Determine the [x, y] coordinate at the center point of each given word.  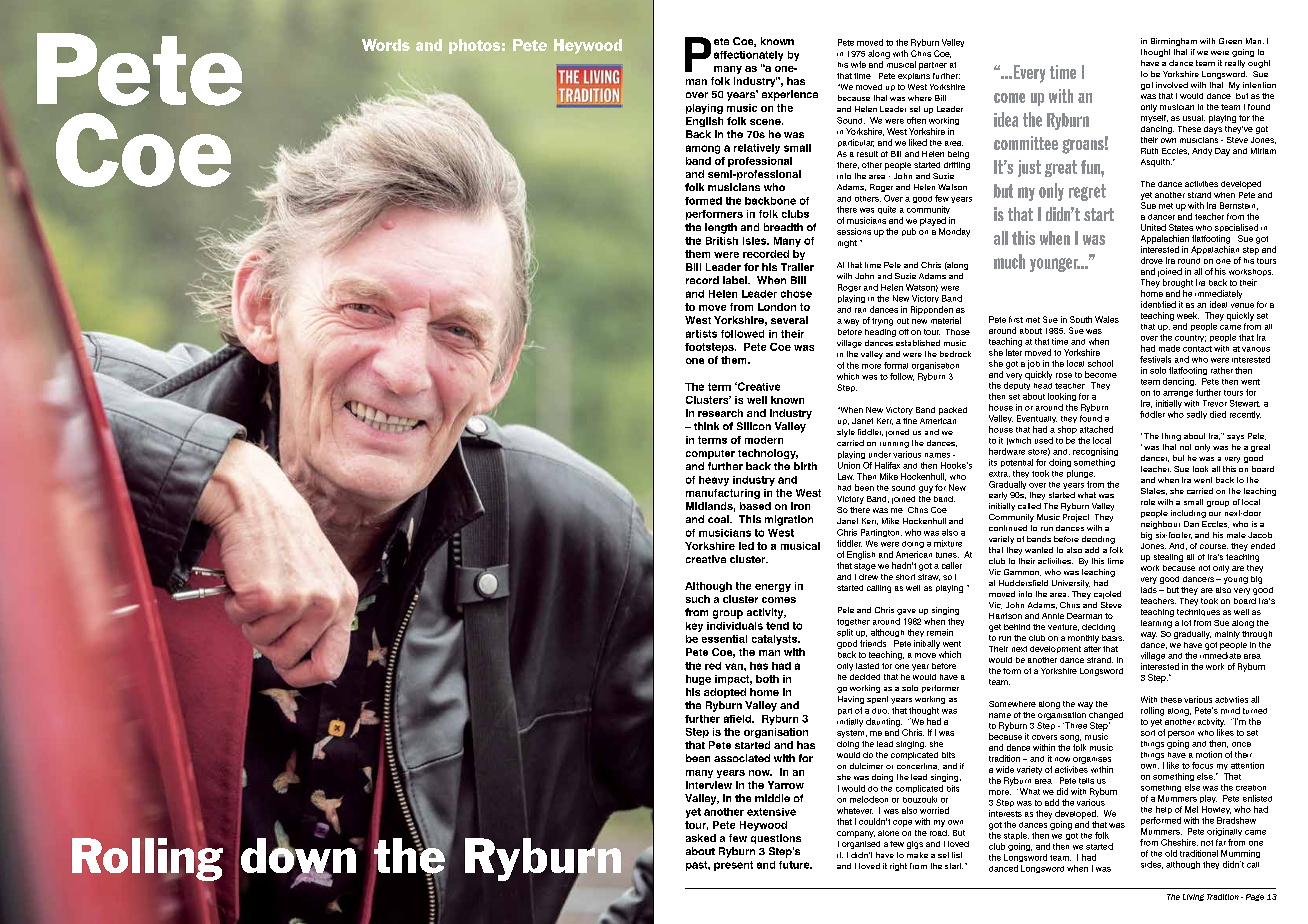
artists [701, 334]
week [1188, 315]
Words [386, 45]
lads [1149, 590]
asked [701, 838]
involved [1172, 85]
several [789, 320]
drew [868, 577]
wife [858, 64]
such [698, 599]
